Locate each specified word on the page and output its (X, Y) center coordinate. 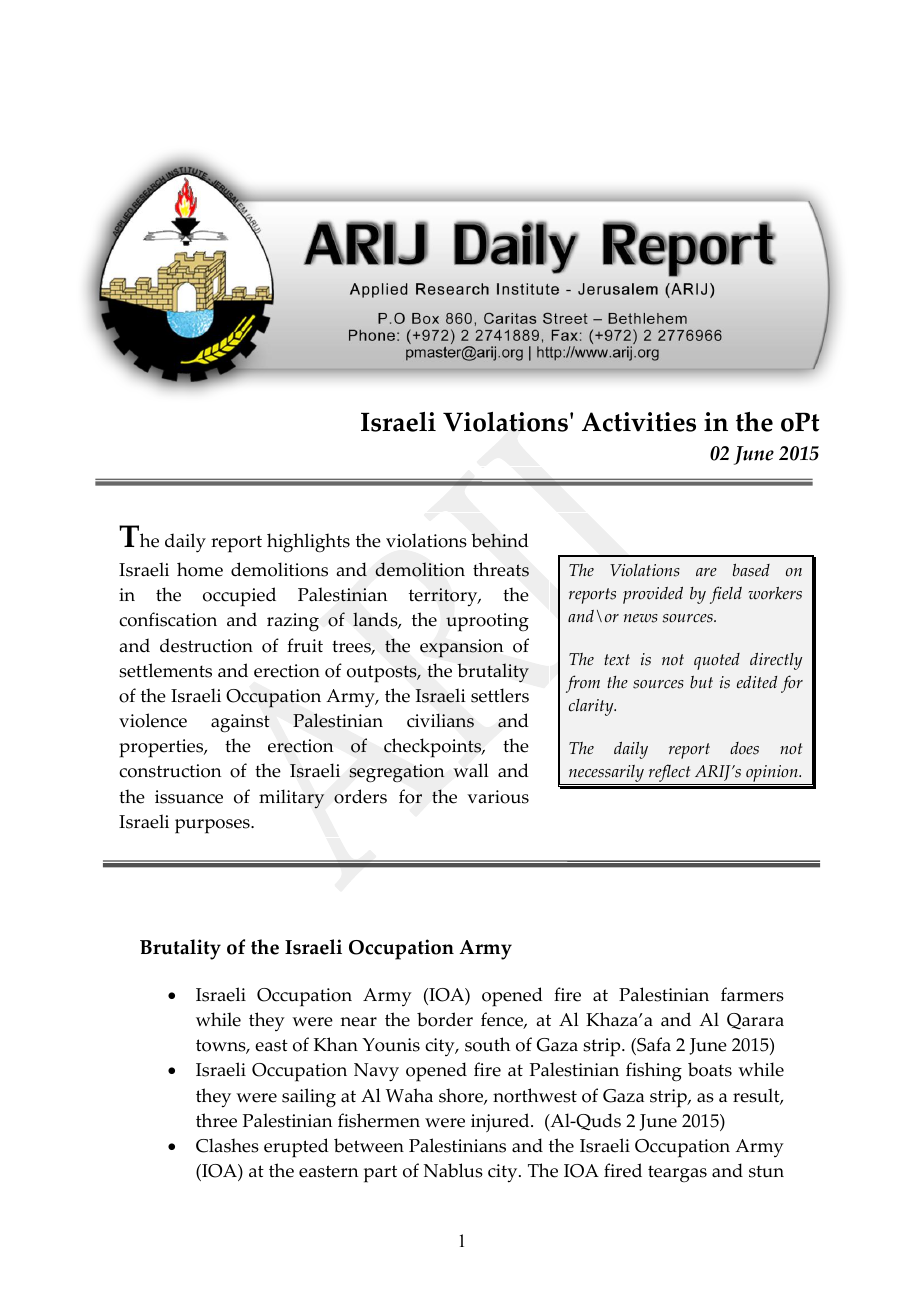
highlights (308, 543)
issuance (189, 797)
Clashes (227, 1145)
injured (501, 1122)
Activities (639, 422)
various (498, 797)
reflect (669, 774)
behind (500, 540)
